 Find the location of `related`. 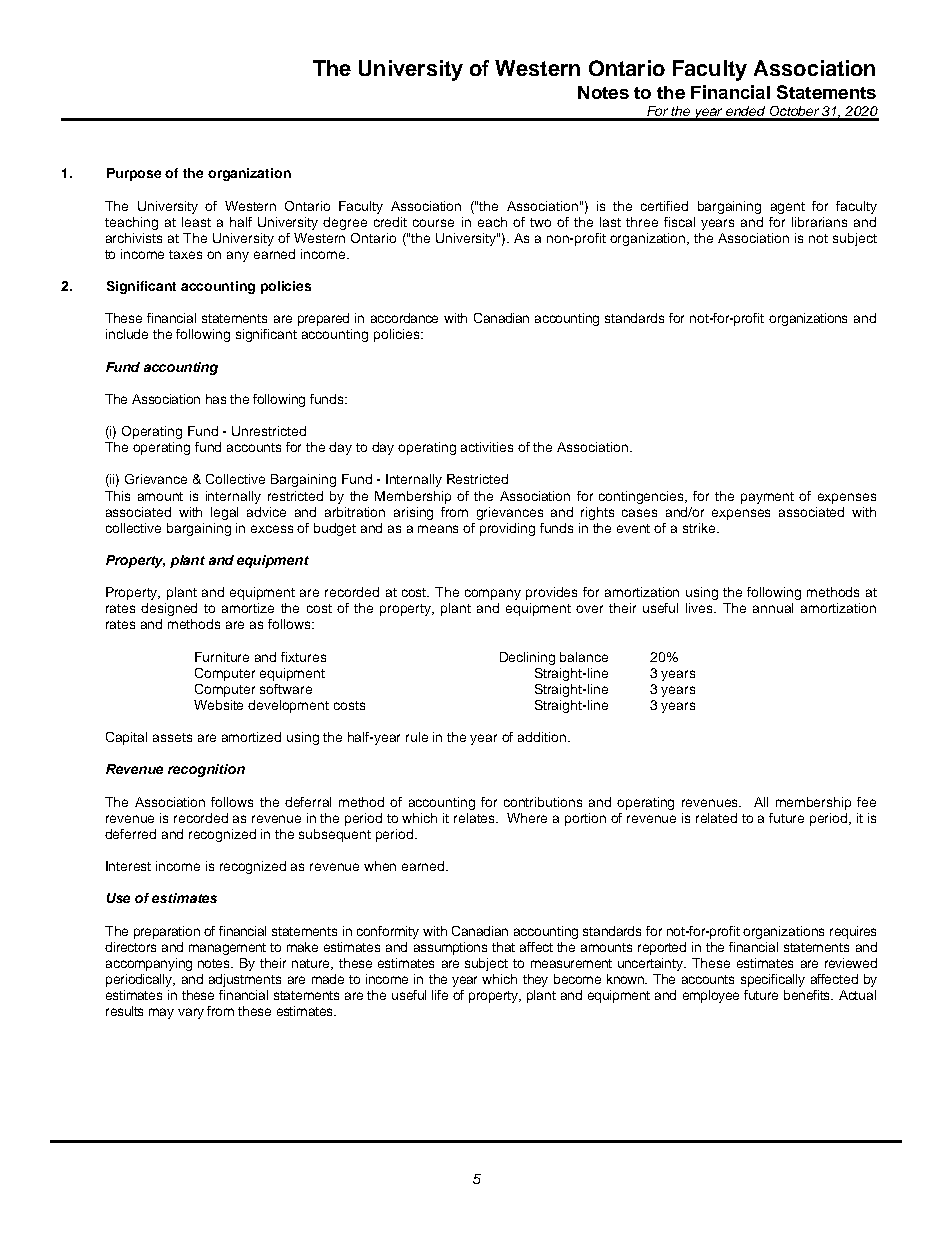

related is located at coordinates (716, 818).
